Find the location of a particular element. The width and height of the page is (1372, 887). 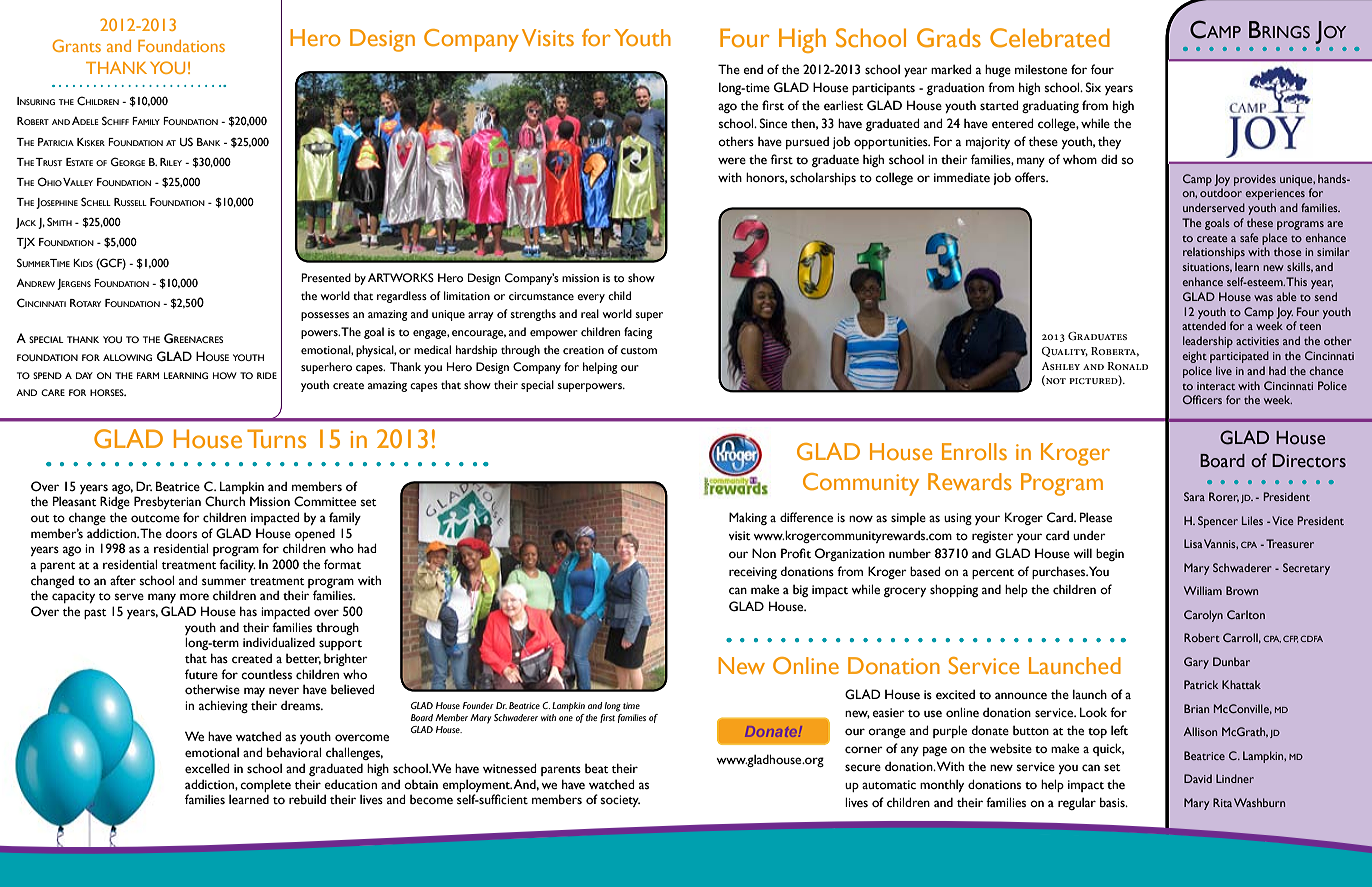

excelled is located at coordinates (207, 768).
